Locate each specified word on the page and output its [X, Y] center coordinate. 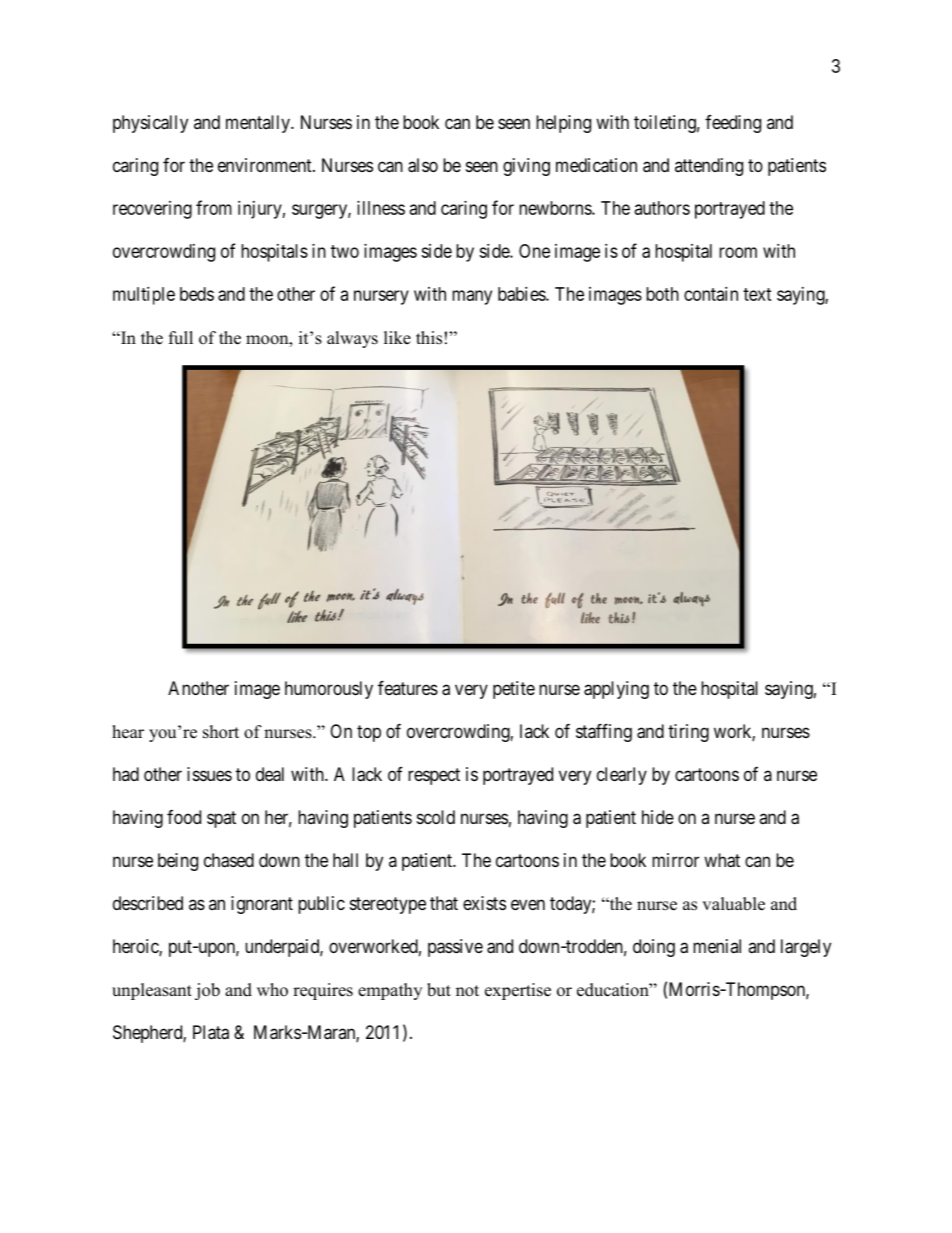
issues [209, 774]
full [181, 338]
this [429, 338]
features [408, 687]
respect [434, 776]
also [423, 165]
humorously [329, 690]
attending [709, 167]
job [207, 991]
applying [616, 690]
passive [455, 948]
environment [266, 165]
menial [717, 946]
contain [711, 294]
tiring [688, 733]
